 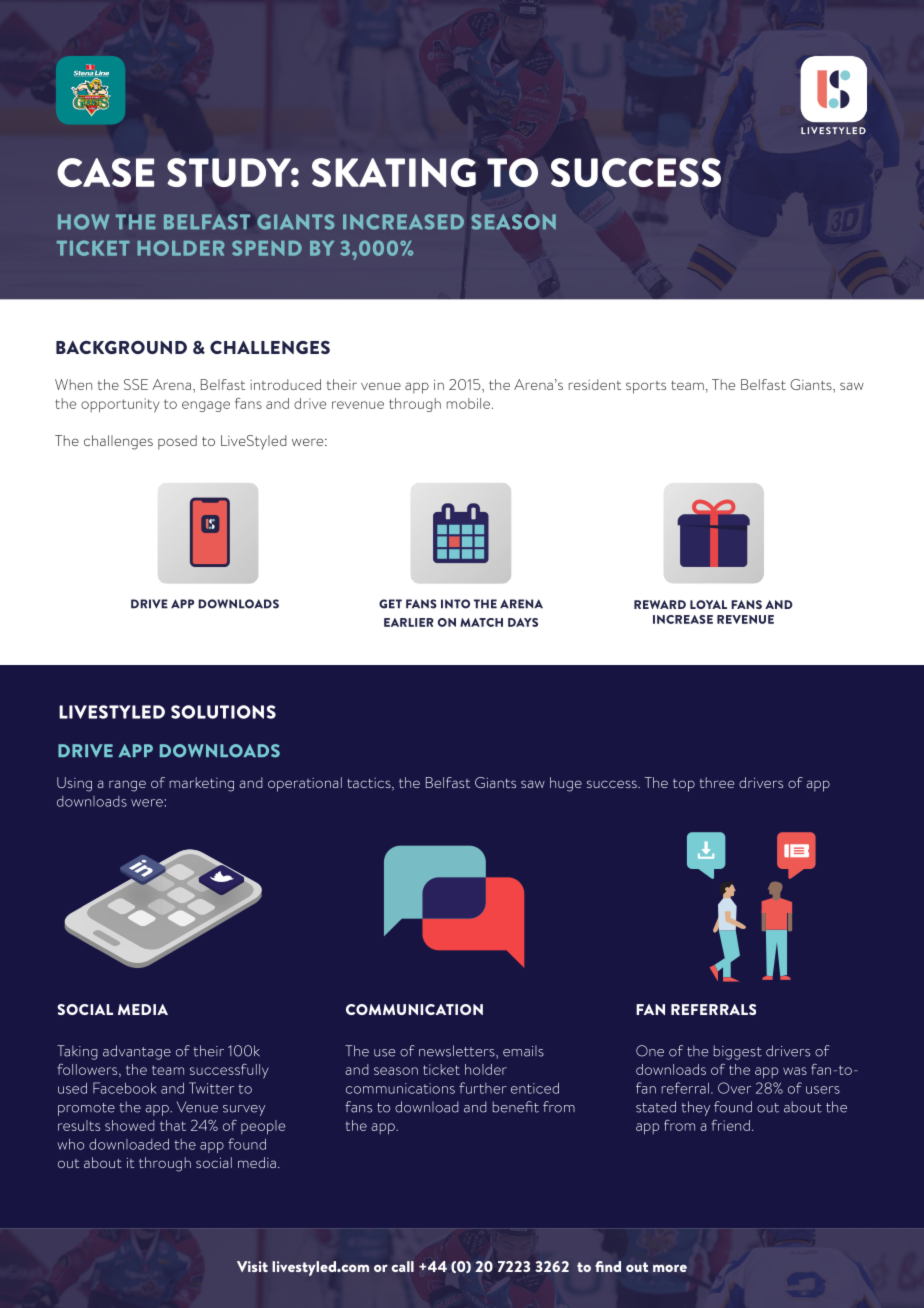 What do you see at coordinates (137, 1052) in the document?
I see `advantage` at bounding box center [137, 1052].
